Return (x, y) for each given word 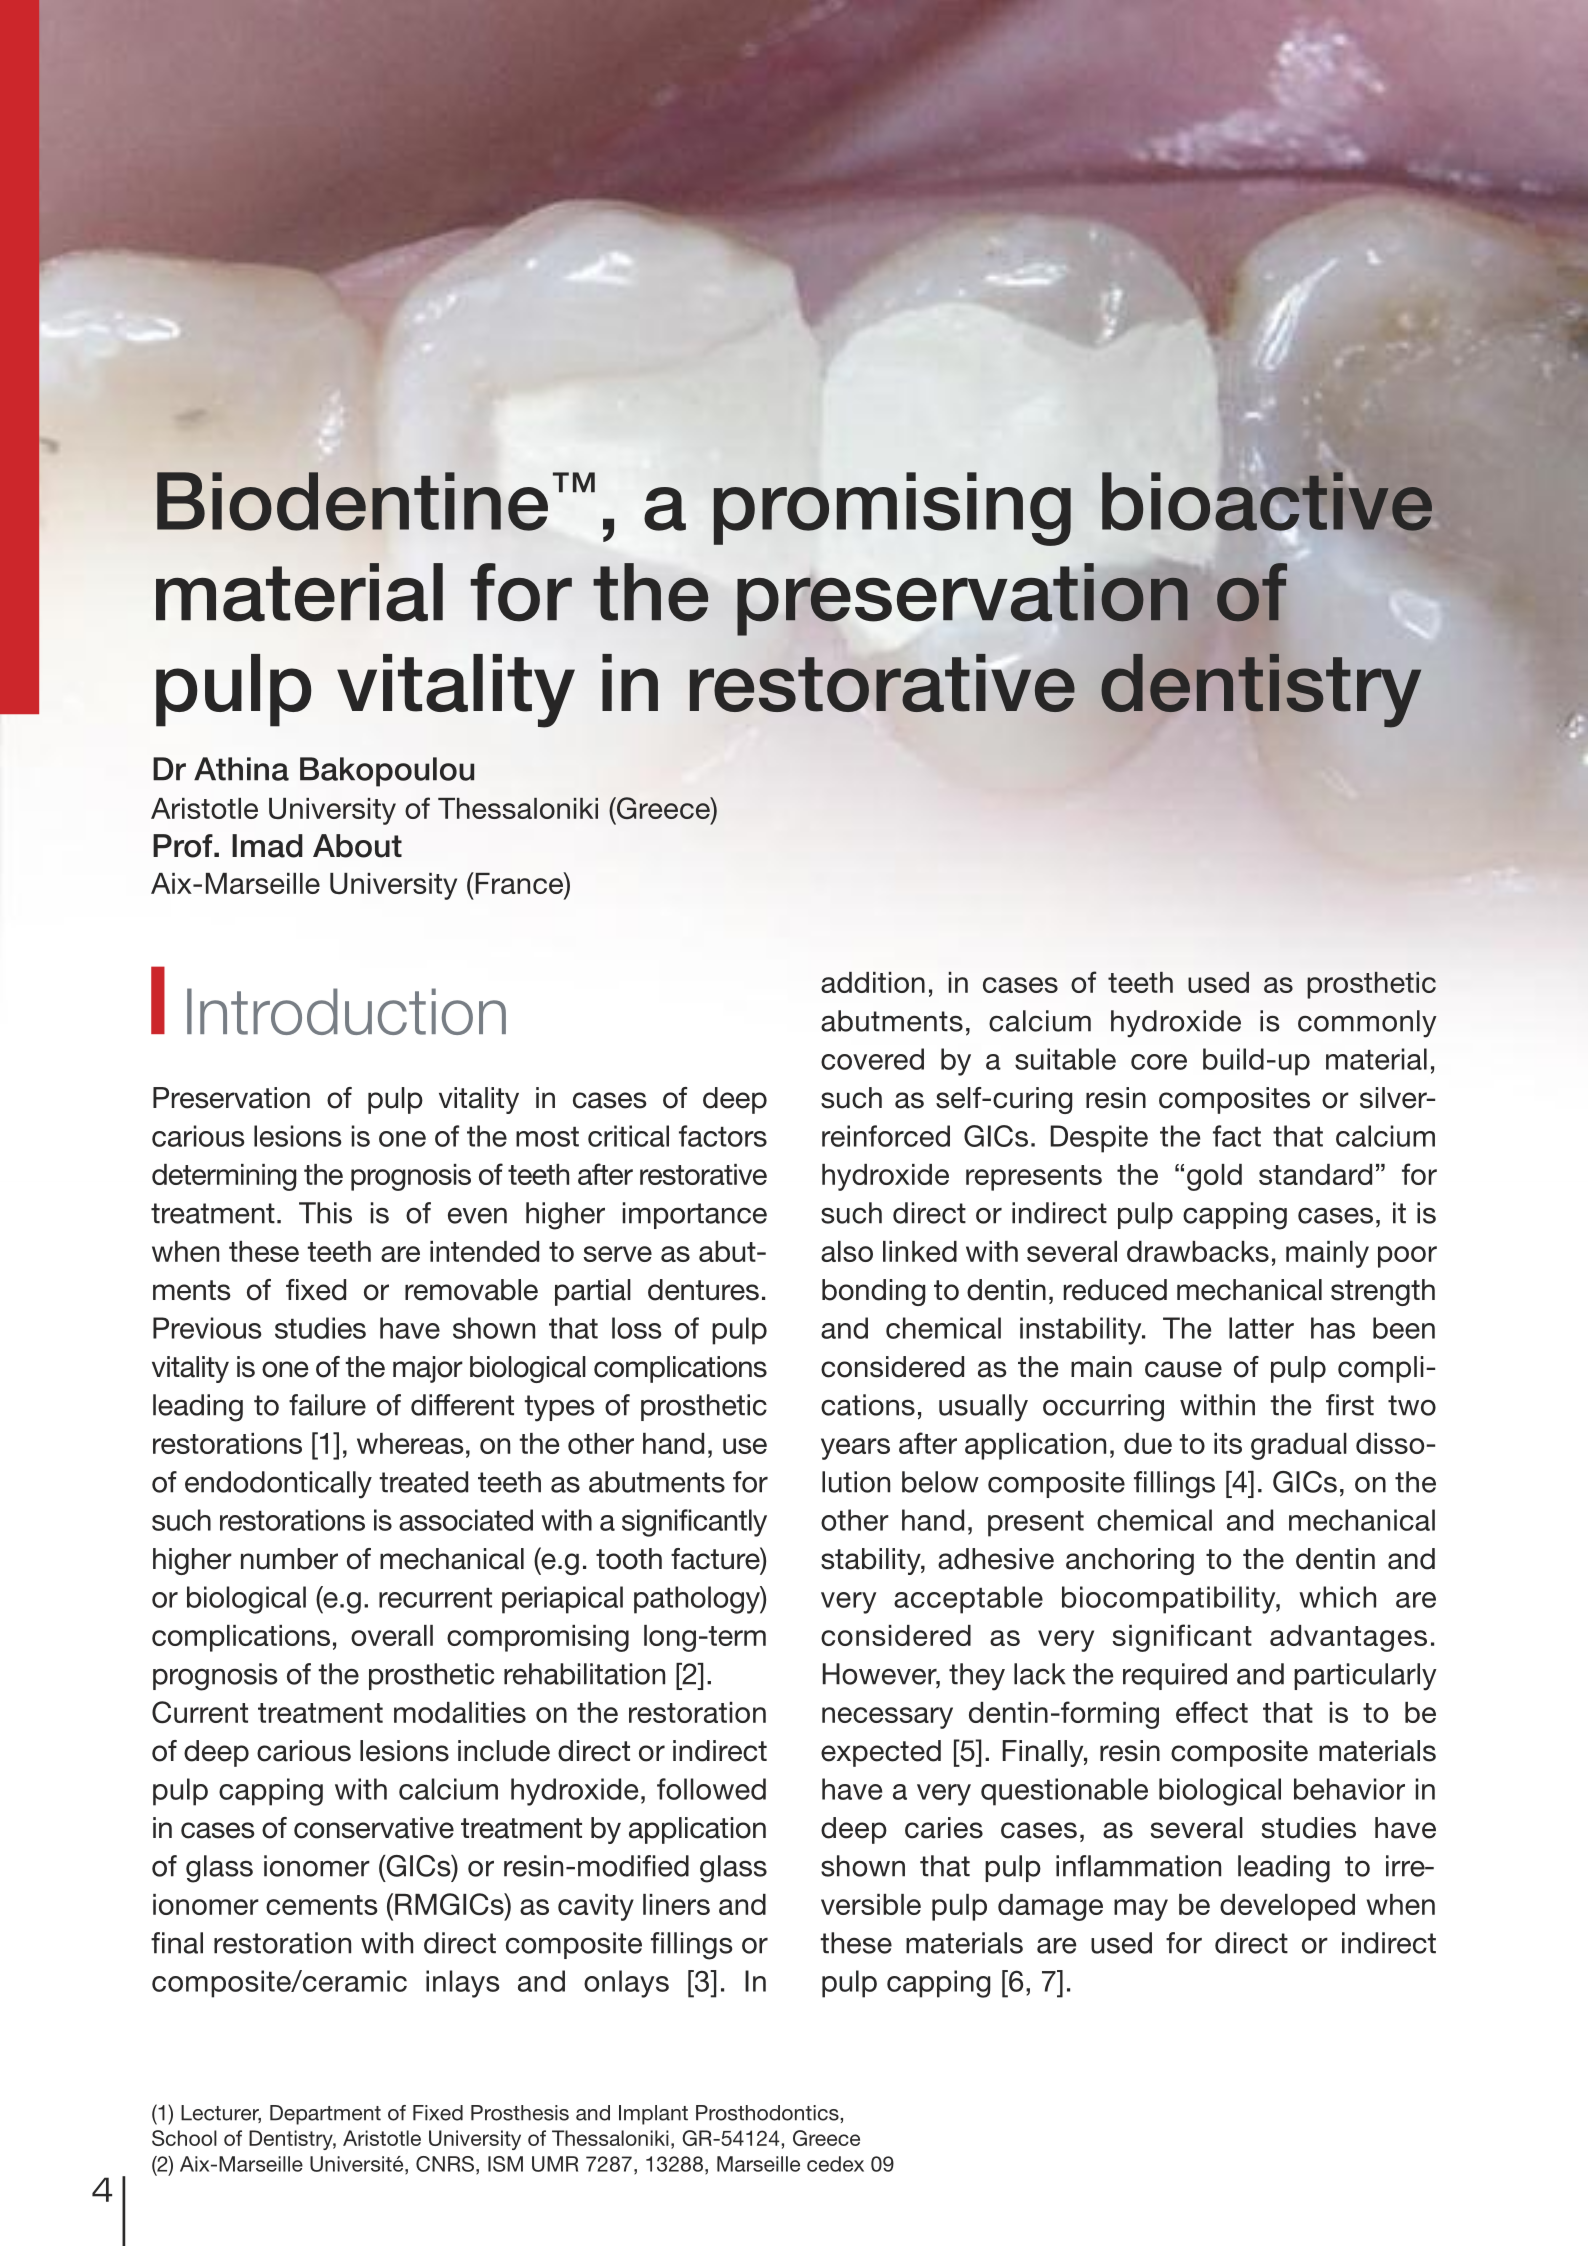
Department (325, 2115)
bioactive (1267, 501)
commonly (1367, 1024)
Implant (653, 2115)
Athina (241, 769)
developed (1287, 1907)
